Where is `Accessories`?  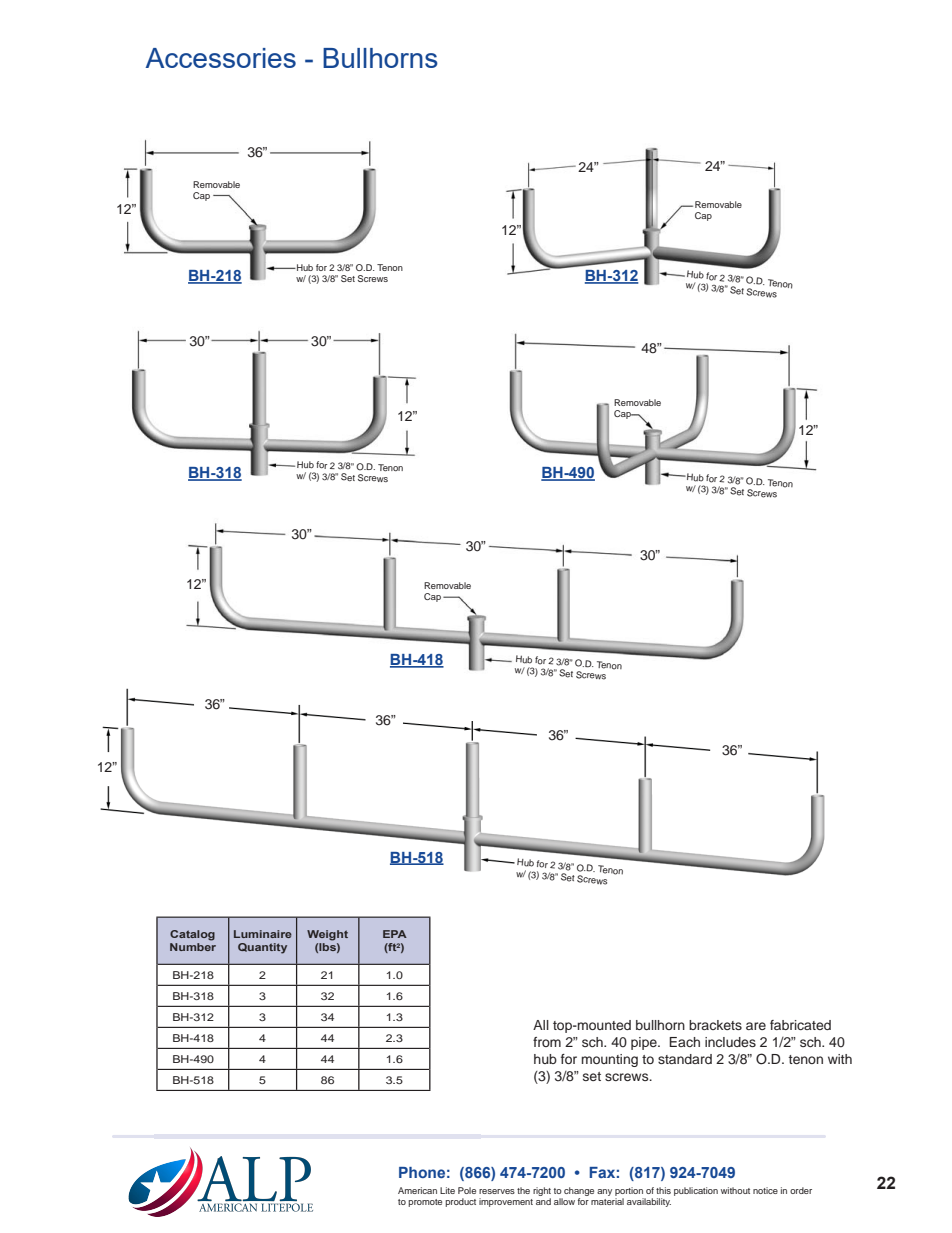
Accessories is located at coordinates (220, 58).
